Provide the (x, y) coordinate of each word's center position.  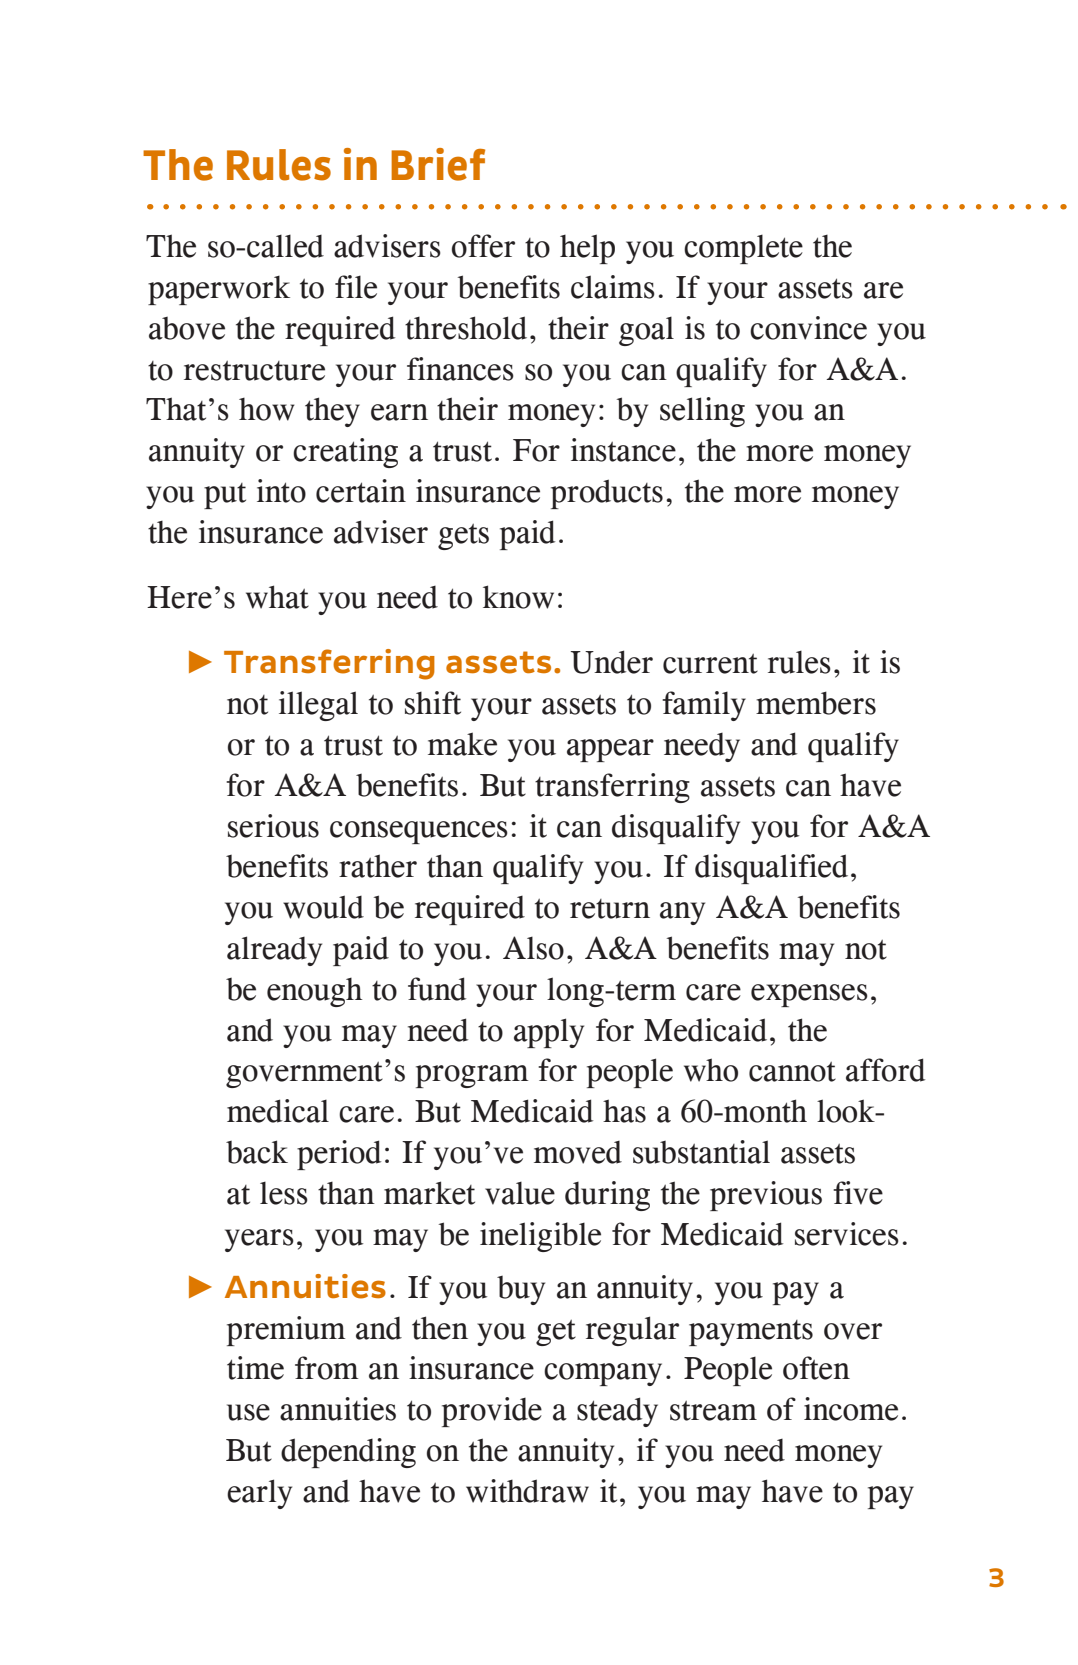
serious (273, 826)
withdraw (527, 1491)
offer (483, 246)
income (851, 1409)
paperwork (219, 290)
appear (610, 750)
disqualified (771, 869)
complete (743, 249)
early (259, 1494)
